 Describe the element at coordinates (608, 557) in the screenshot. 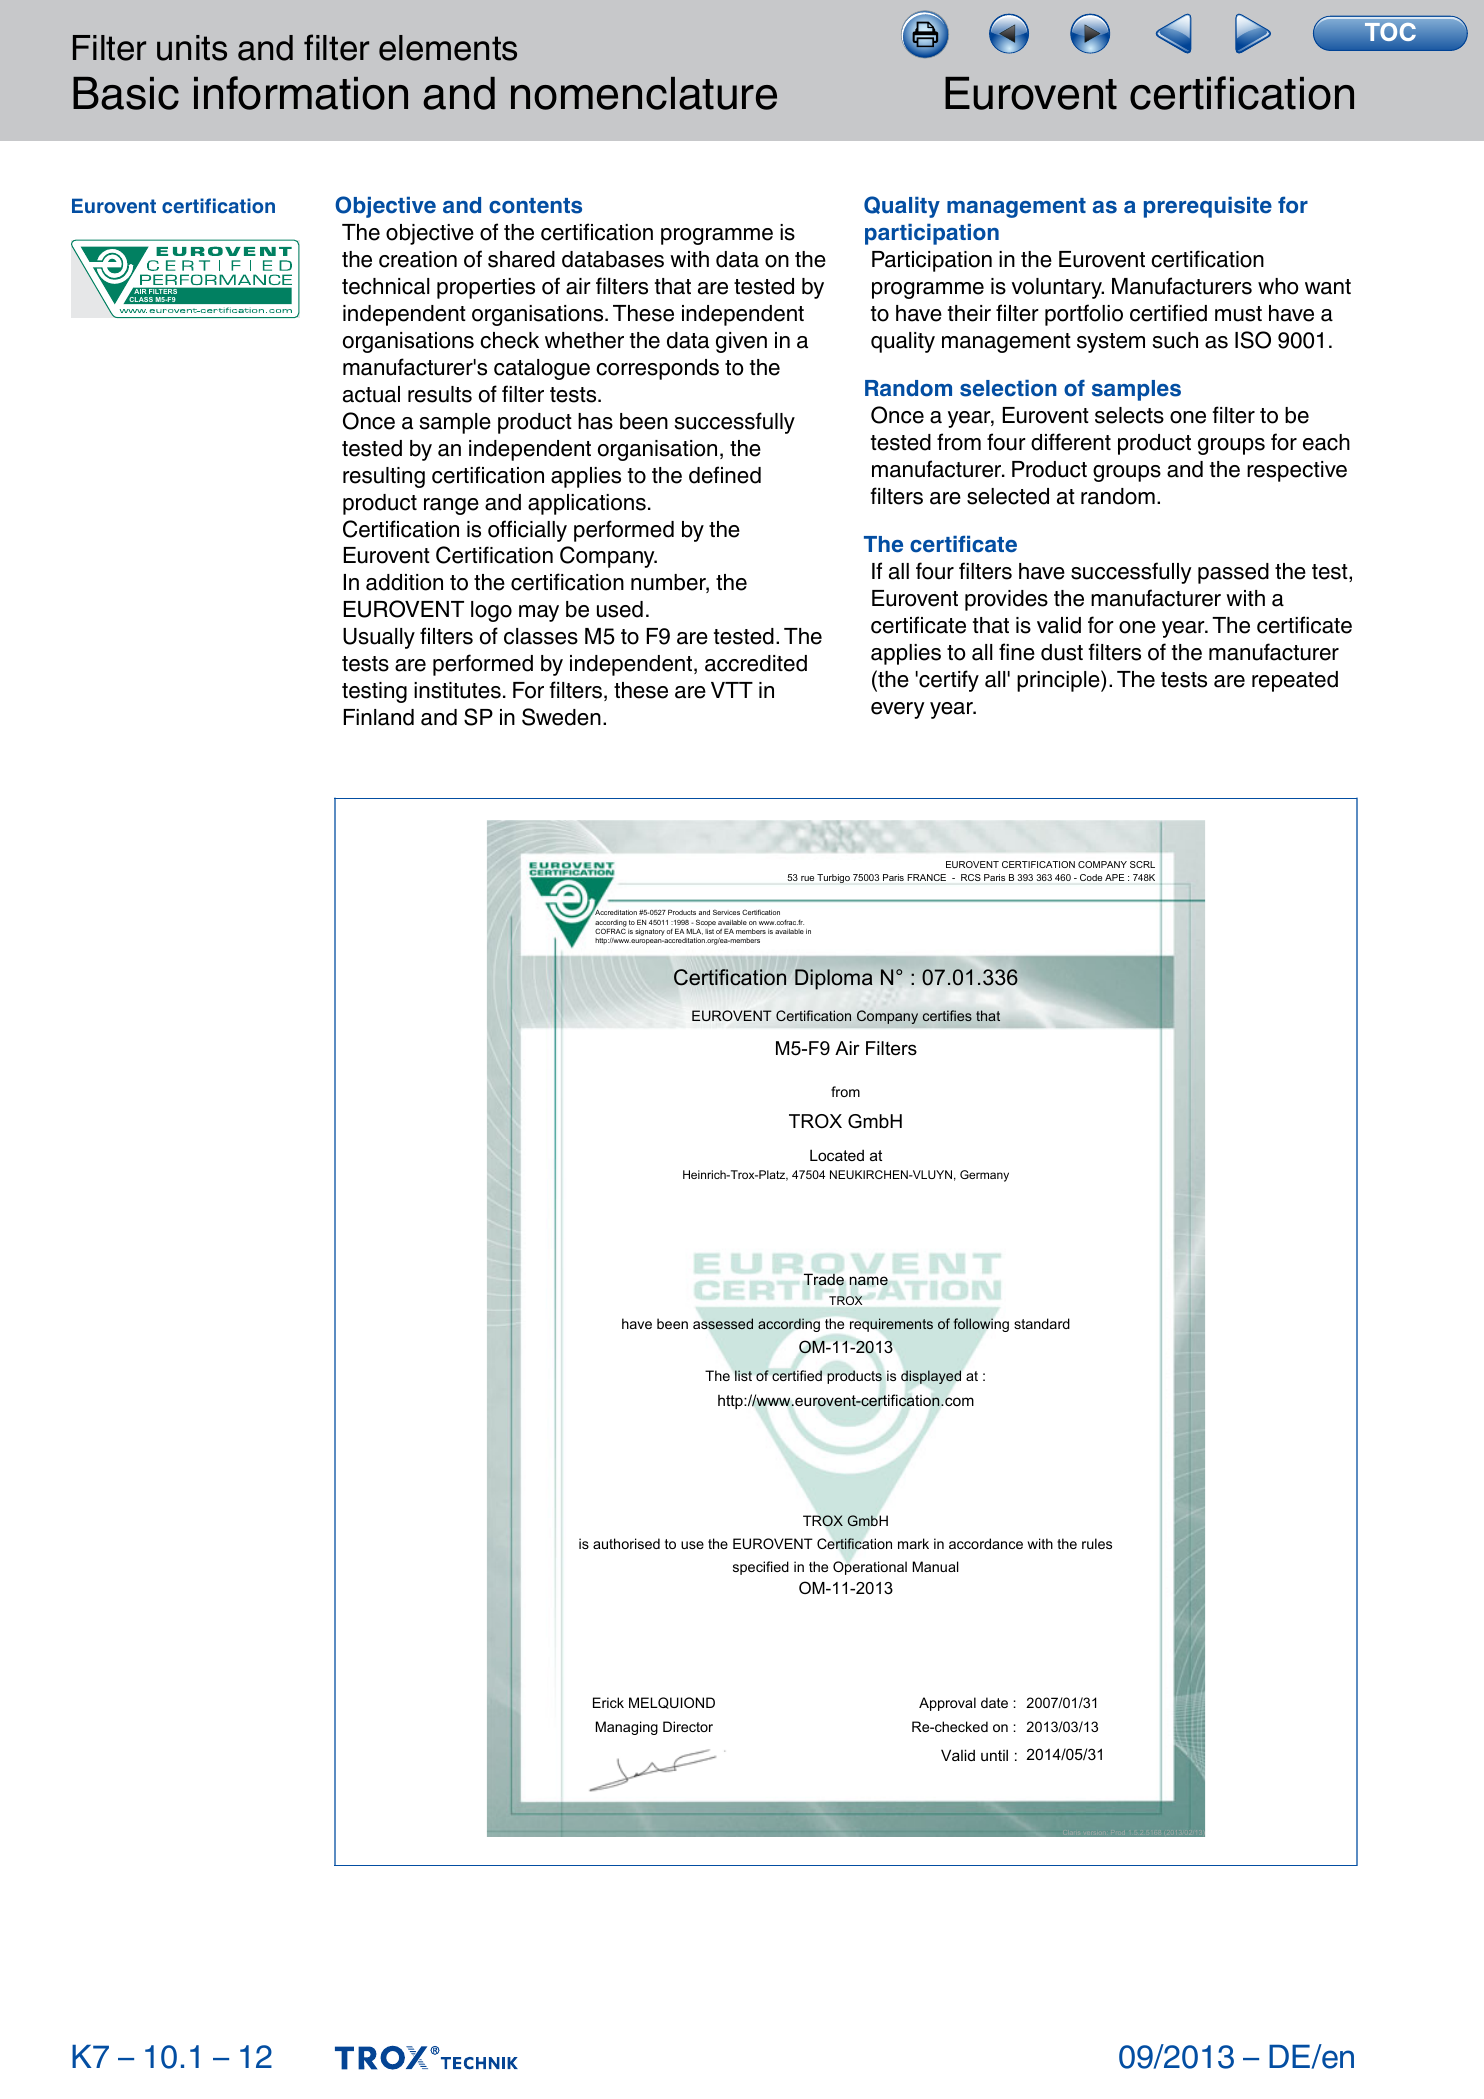

I see `Company` at that location.
